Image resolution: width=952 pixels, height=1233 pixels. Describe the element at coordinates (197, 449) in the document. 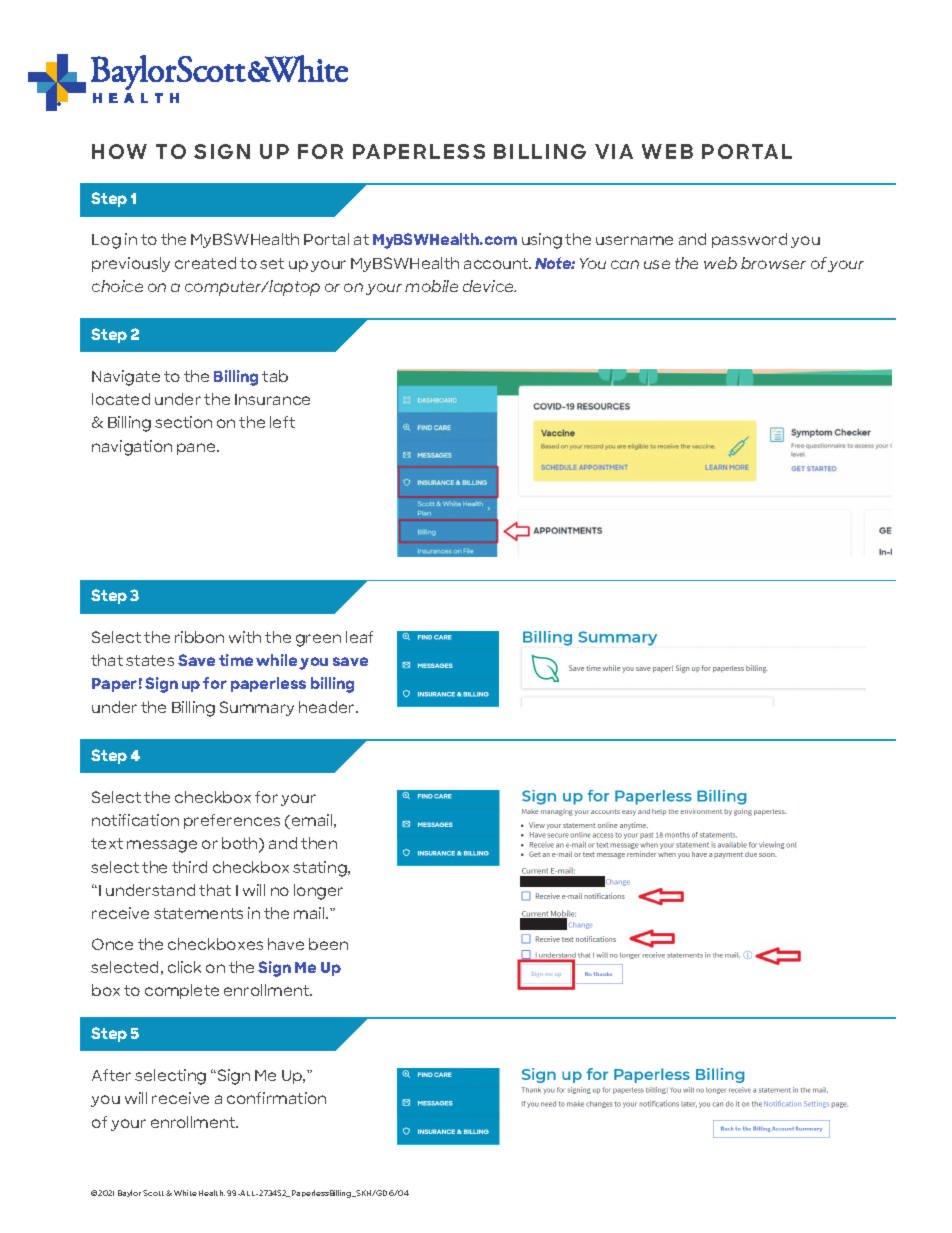

I see `pane` at that location.
